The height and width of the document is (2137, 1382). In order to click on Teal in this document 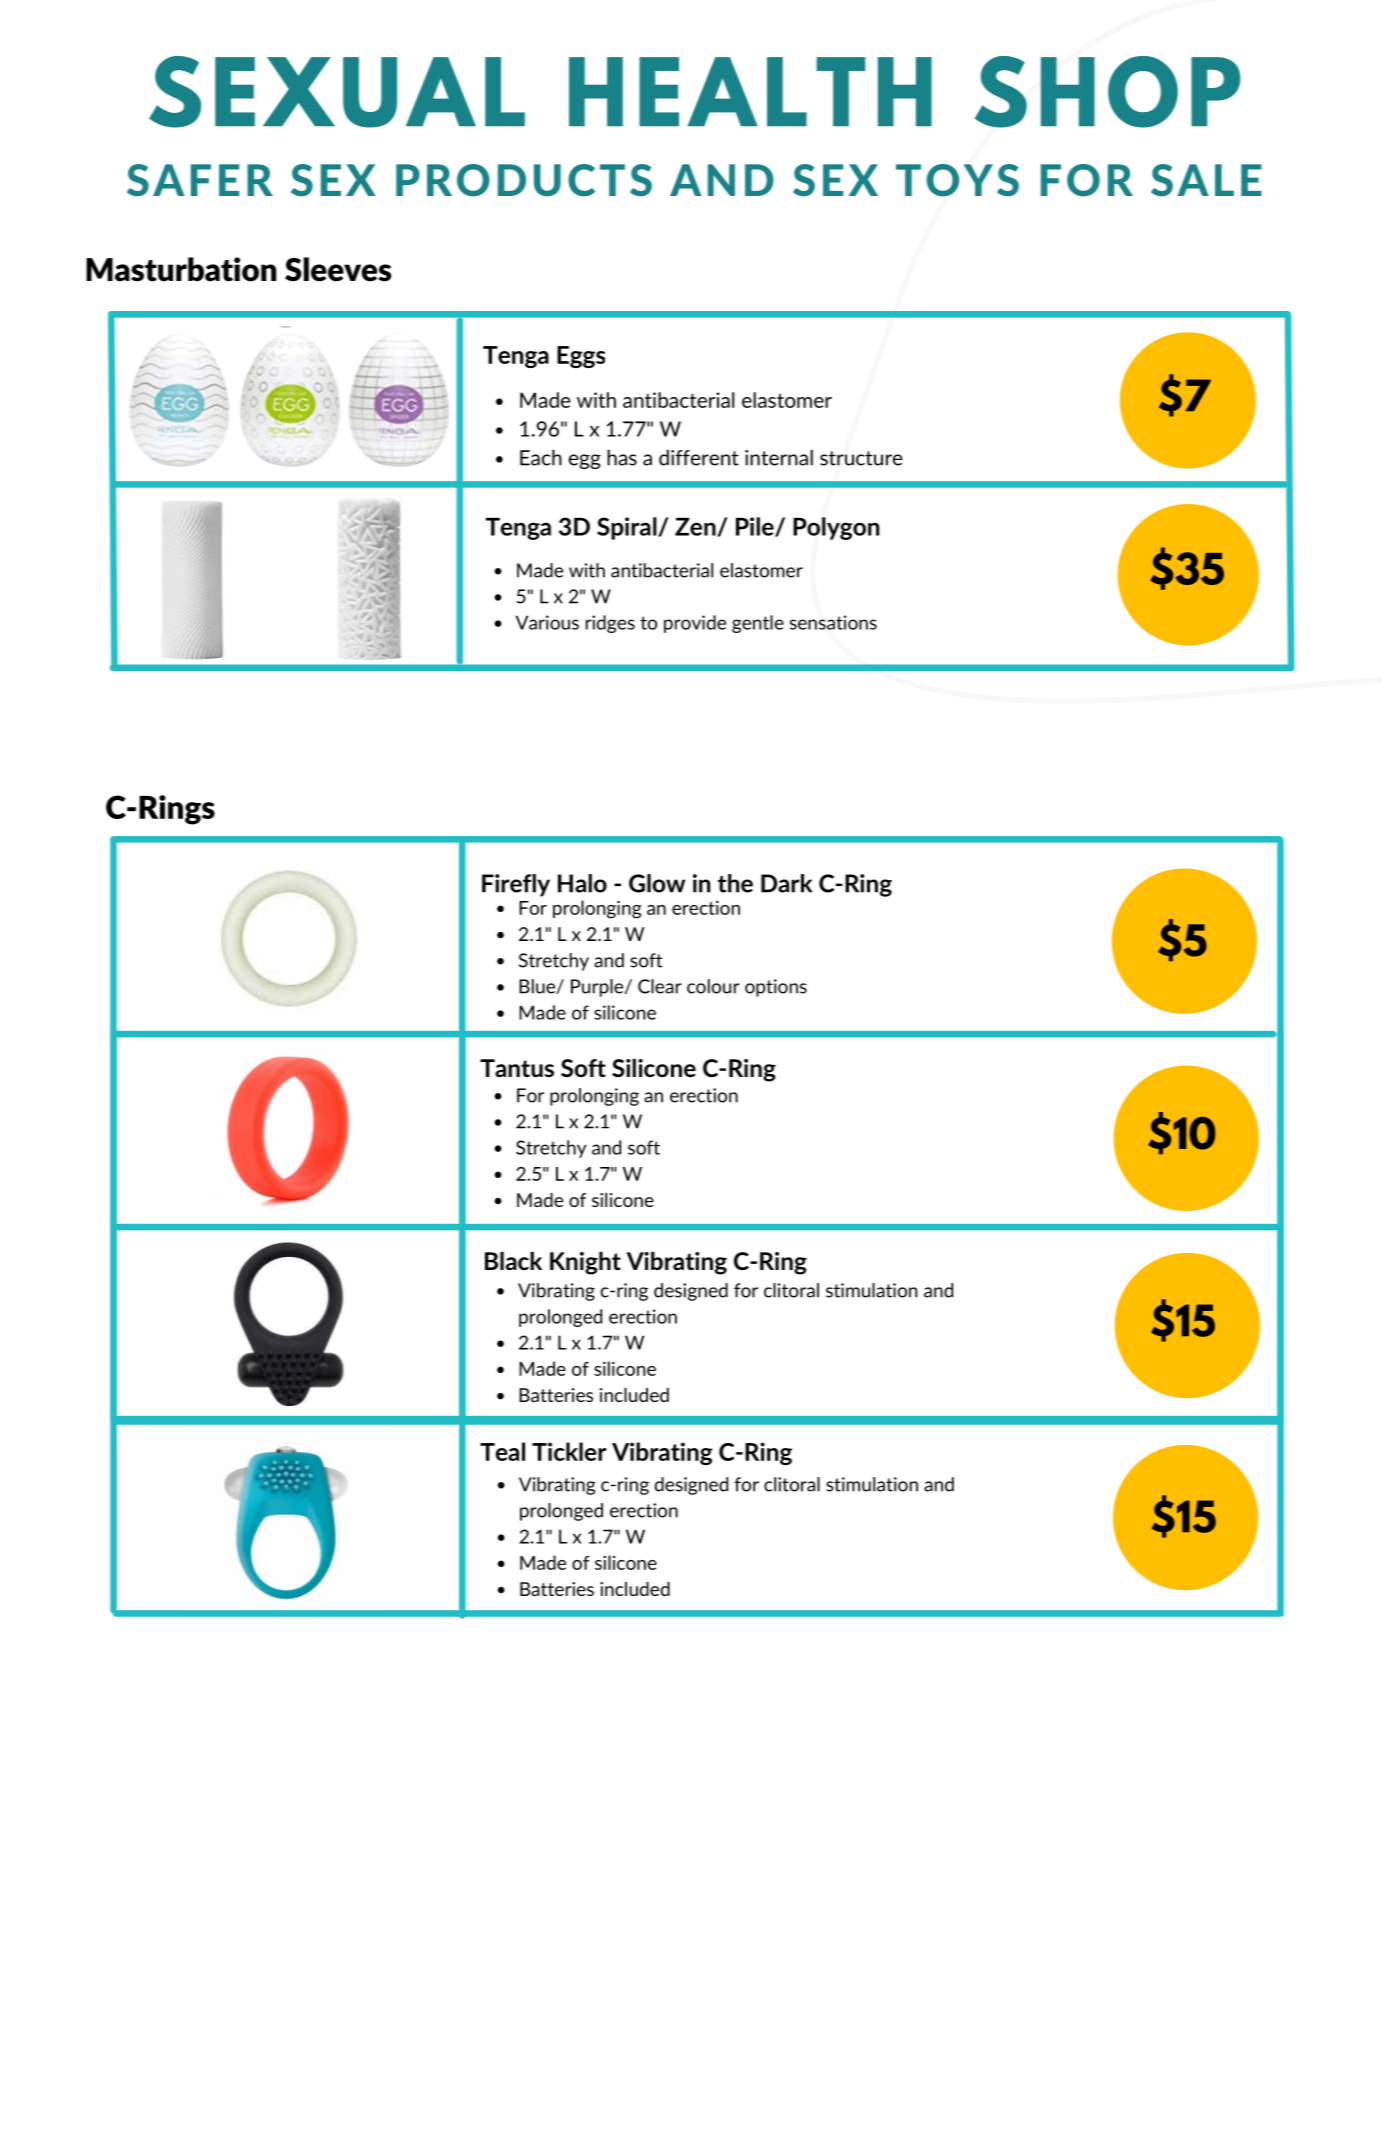, I will do `click(502, 1451)`.
